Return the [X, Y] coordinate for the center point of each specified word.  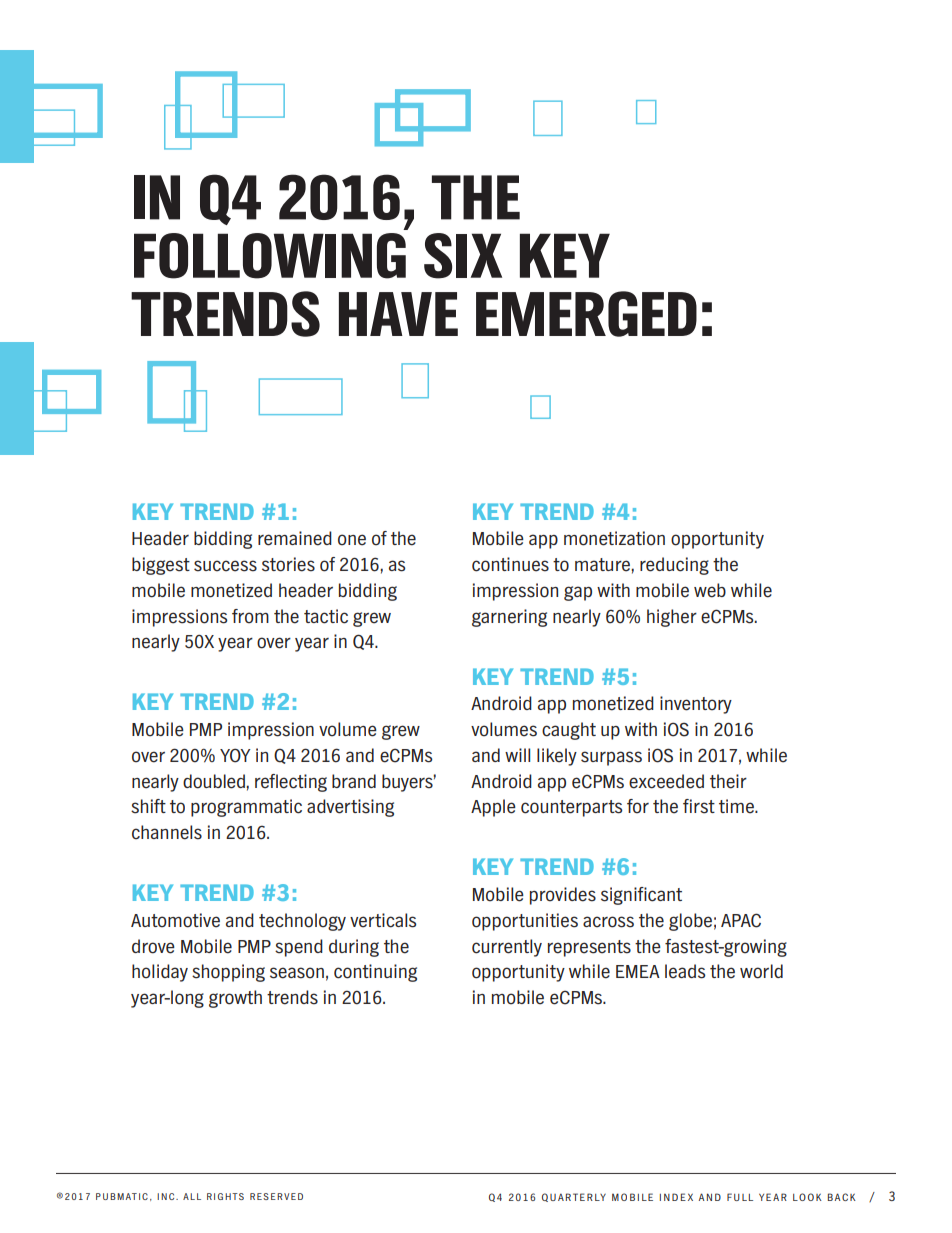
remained [295, 538]
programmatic [246, 808]
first [699, 806]
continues [510, 564]
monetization [614, 538]
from [250, 616]
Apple [493, 808]
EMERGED [586, 314]
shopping [228, 973]
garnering [509, 618]
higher [672, 618]
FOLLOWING [270, 256]
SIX [463, 256]
